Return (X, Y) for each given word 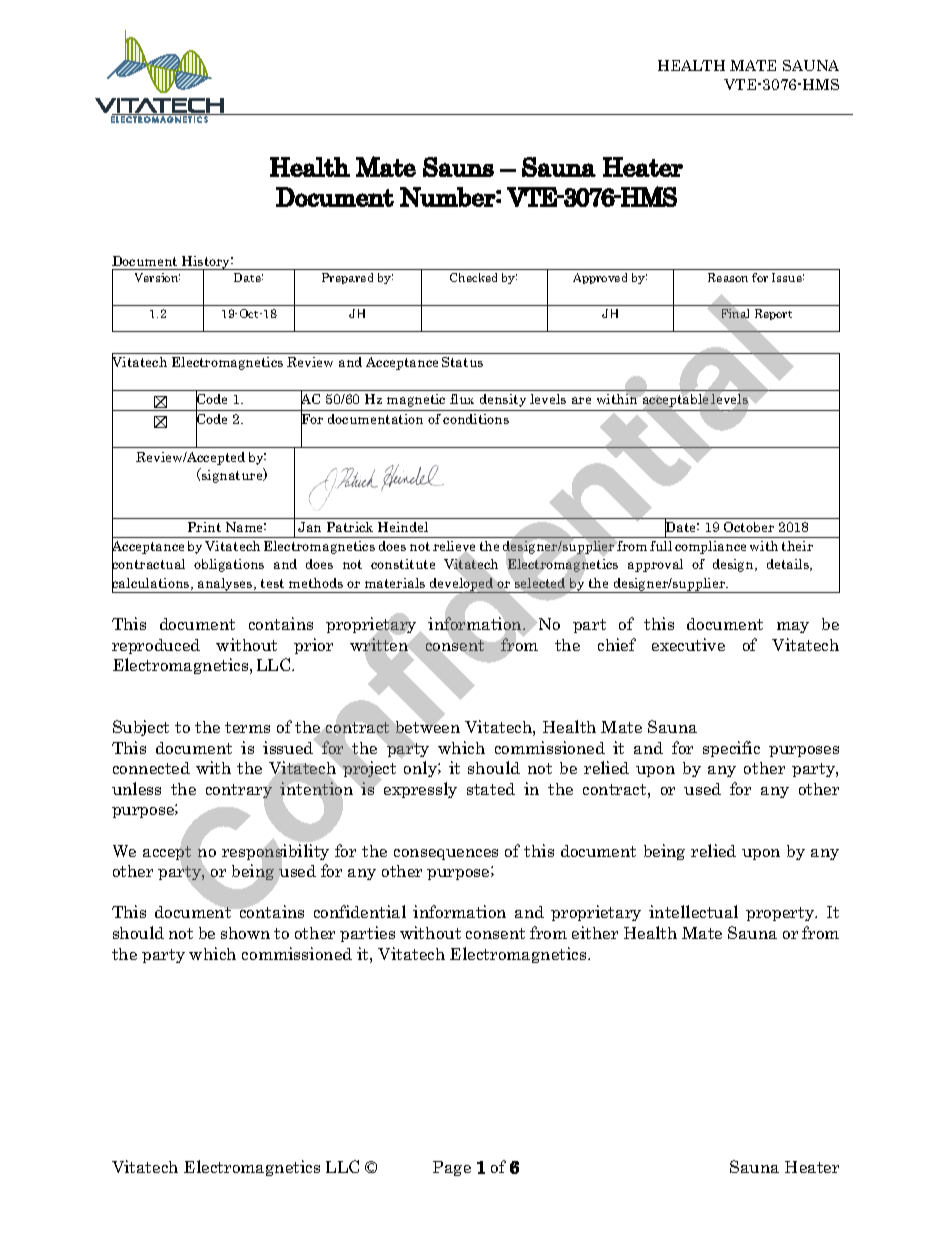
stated (491, 789)
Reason (728, 277)
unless (136, 788)
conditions (476, 419)
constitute (403, 564)
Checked (473, 277)
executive (688, 644)
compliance (710, 547)
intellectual (693, 911)
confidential (360, 911)
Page (452, 1168)
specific (731, 749)
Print (204, 527)
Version (157, 277)
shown (245, 933)
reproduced (156, 646)
